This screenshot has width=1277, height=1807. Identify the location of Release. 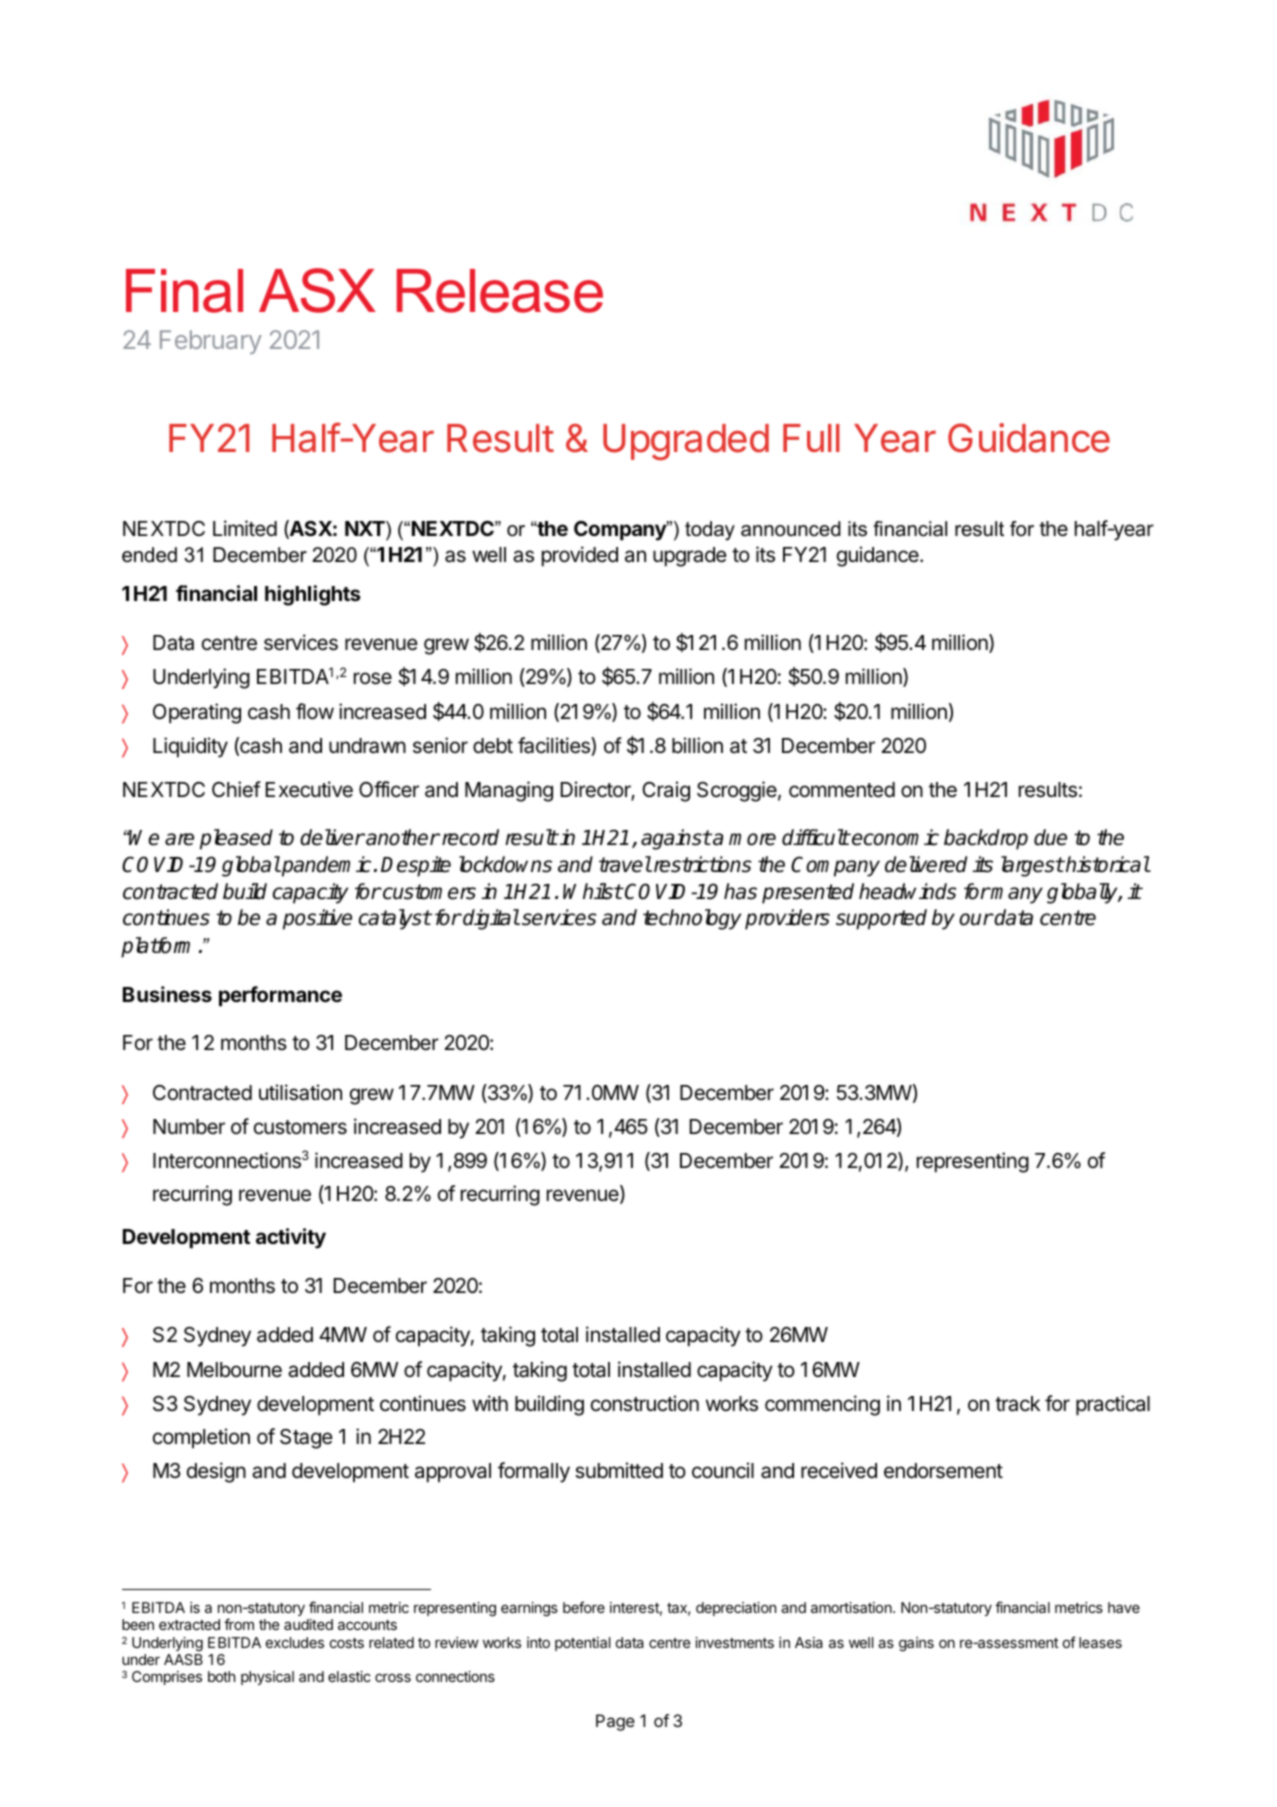
(500, 291).
